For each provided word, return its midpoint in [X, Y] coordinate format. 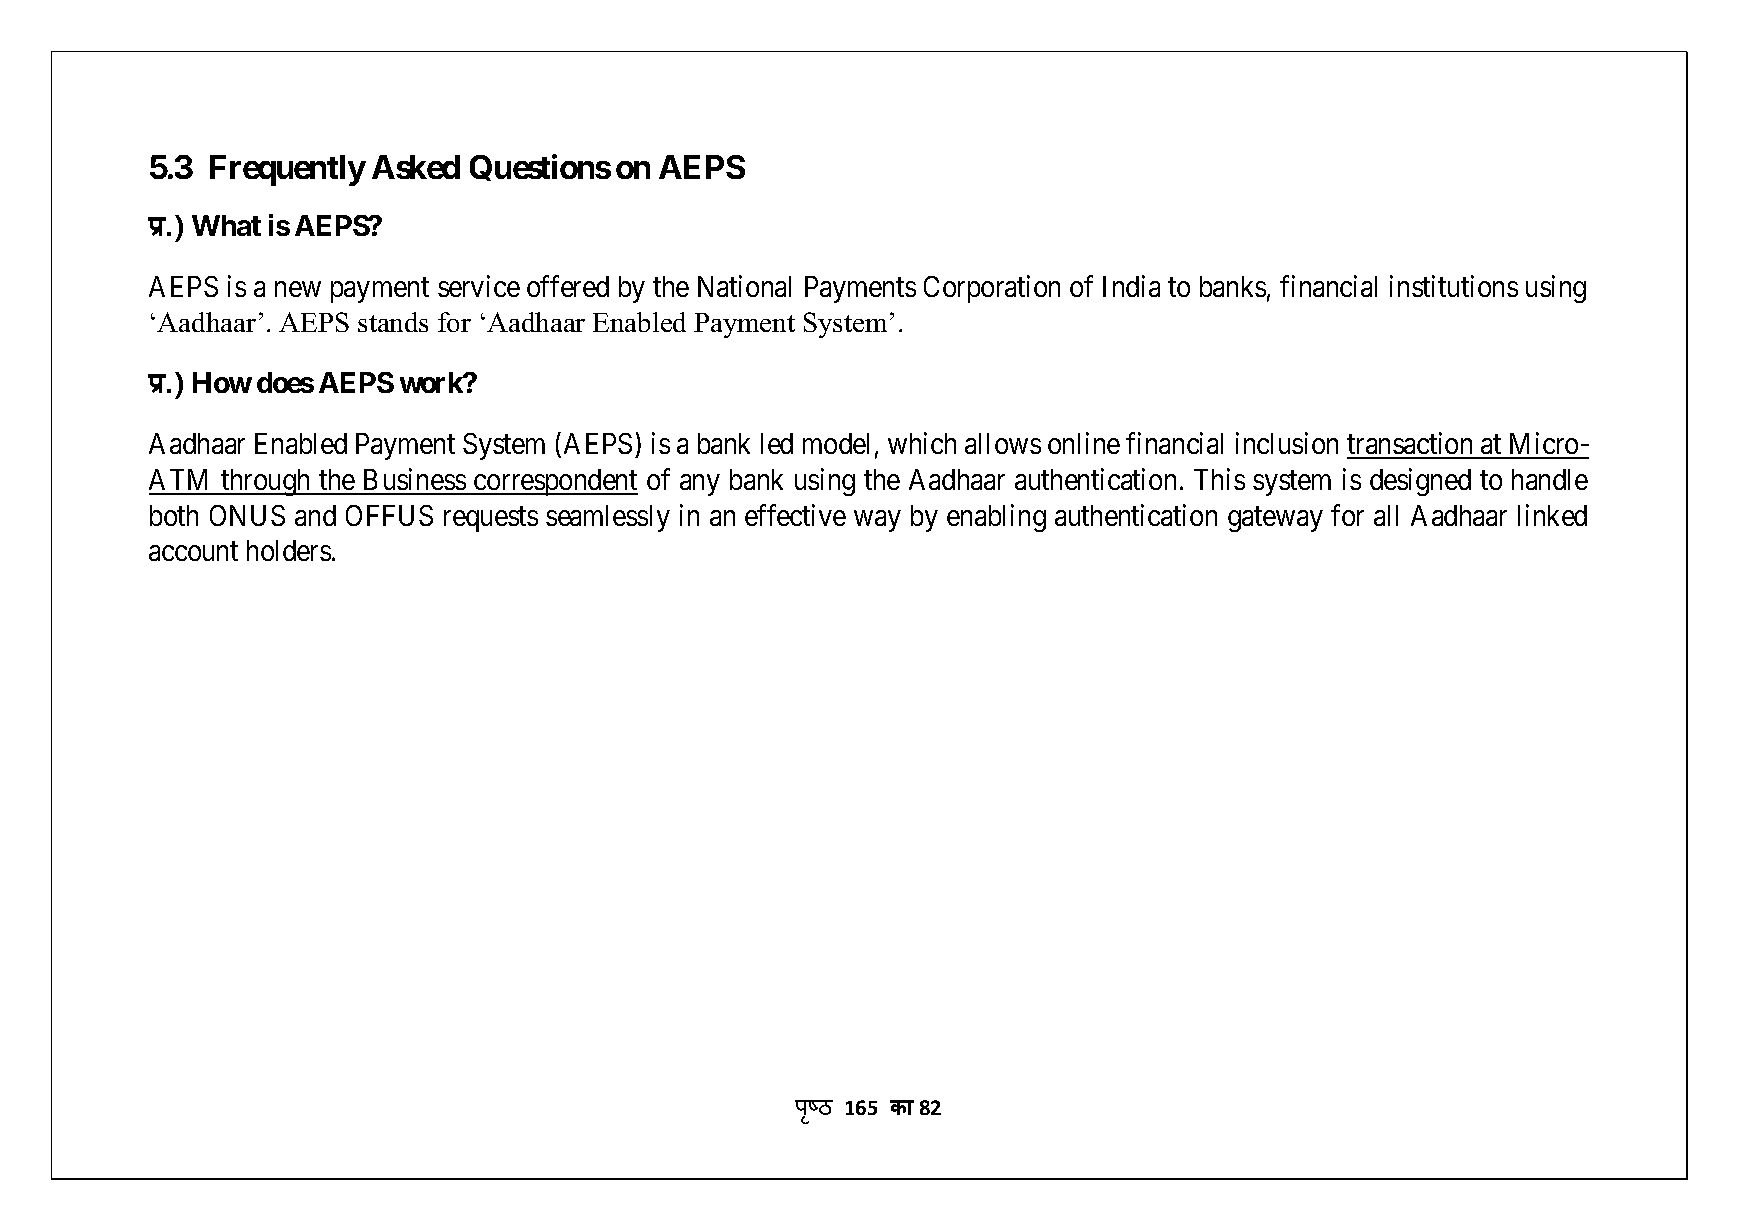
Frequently [287, 170]
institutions [1454, 286]
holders [289, 550]
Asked [416, 167]
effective [795, 515]
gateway [1275, 519]
